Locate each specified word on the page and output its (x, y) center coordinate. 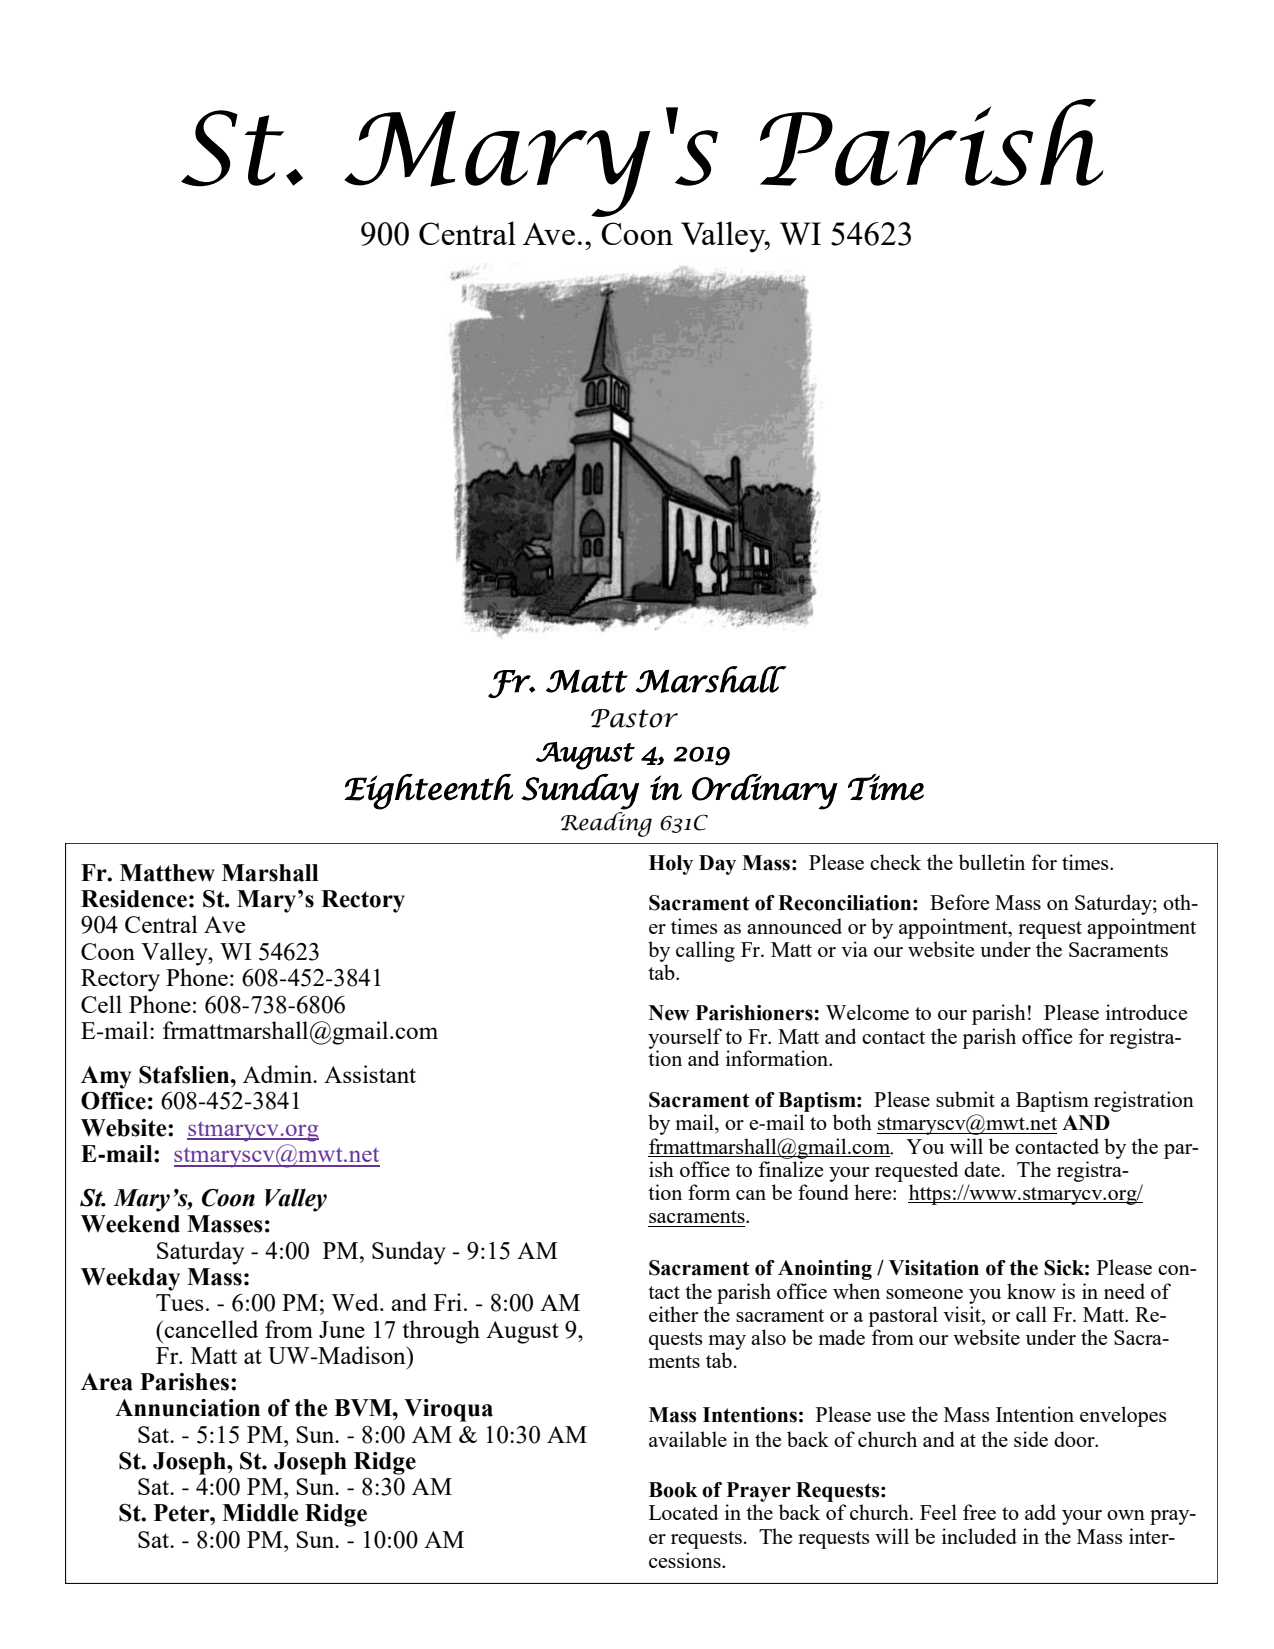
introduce (1146, 1012)
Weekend (130, 1224)
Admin (279, 1074)
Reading (606, 824)
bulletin (992, 862)
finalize (790, 1169)
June (342, 1329)
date (982, 1169)
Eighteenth (428, 792)
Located (683, 1512)
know (1031, 1291)
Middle (260, 1513)
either (673, 1314)
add (1040, 1512)
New (669, 1013)
